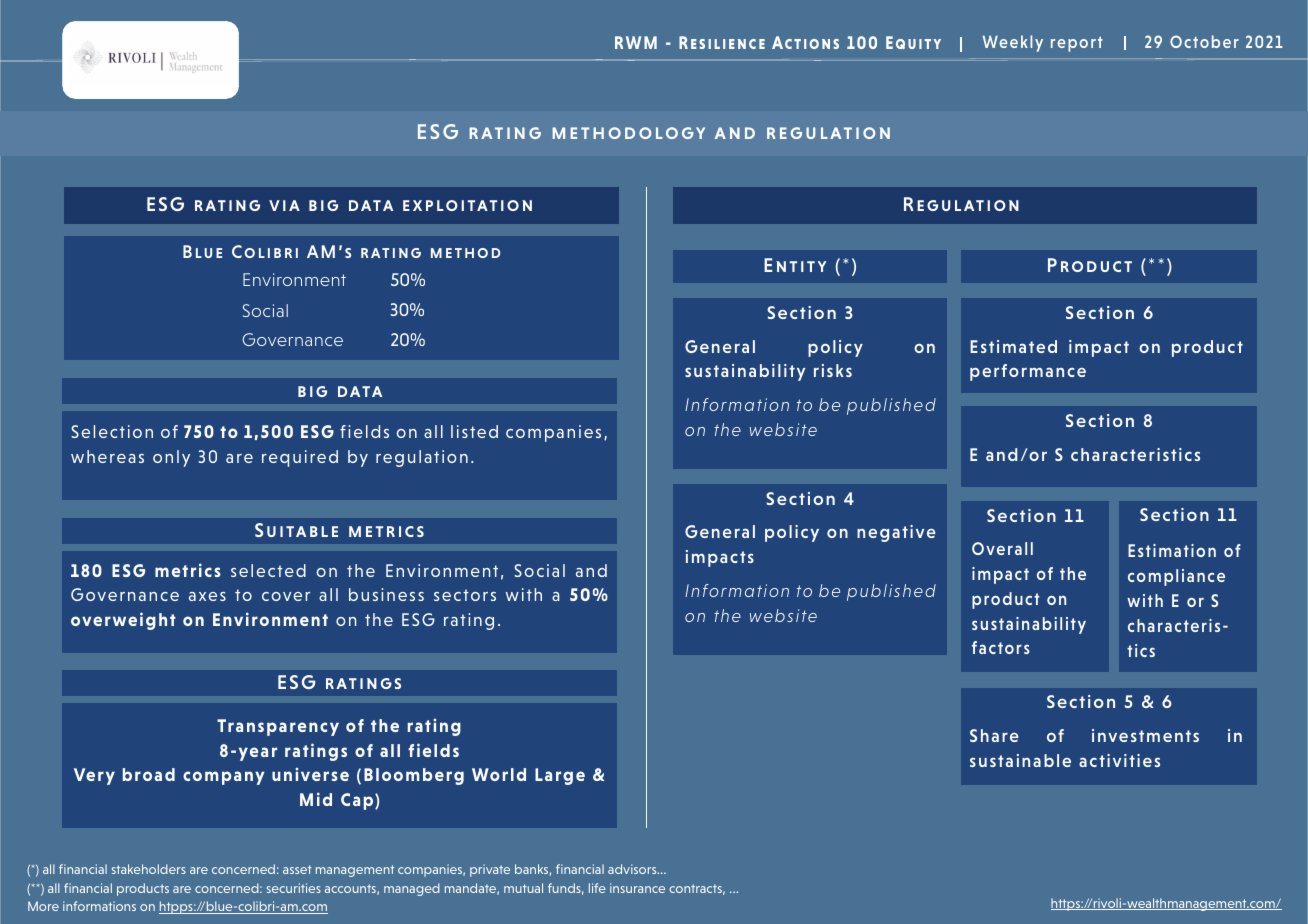 The height and width of the image is (924, 1308). I want to click on RWM, so click(636, 42).
